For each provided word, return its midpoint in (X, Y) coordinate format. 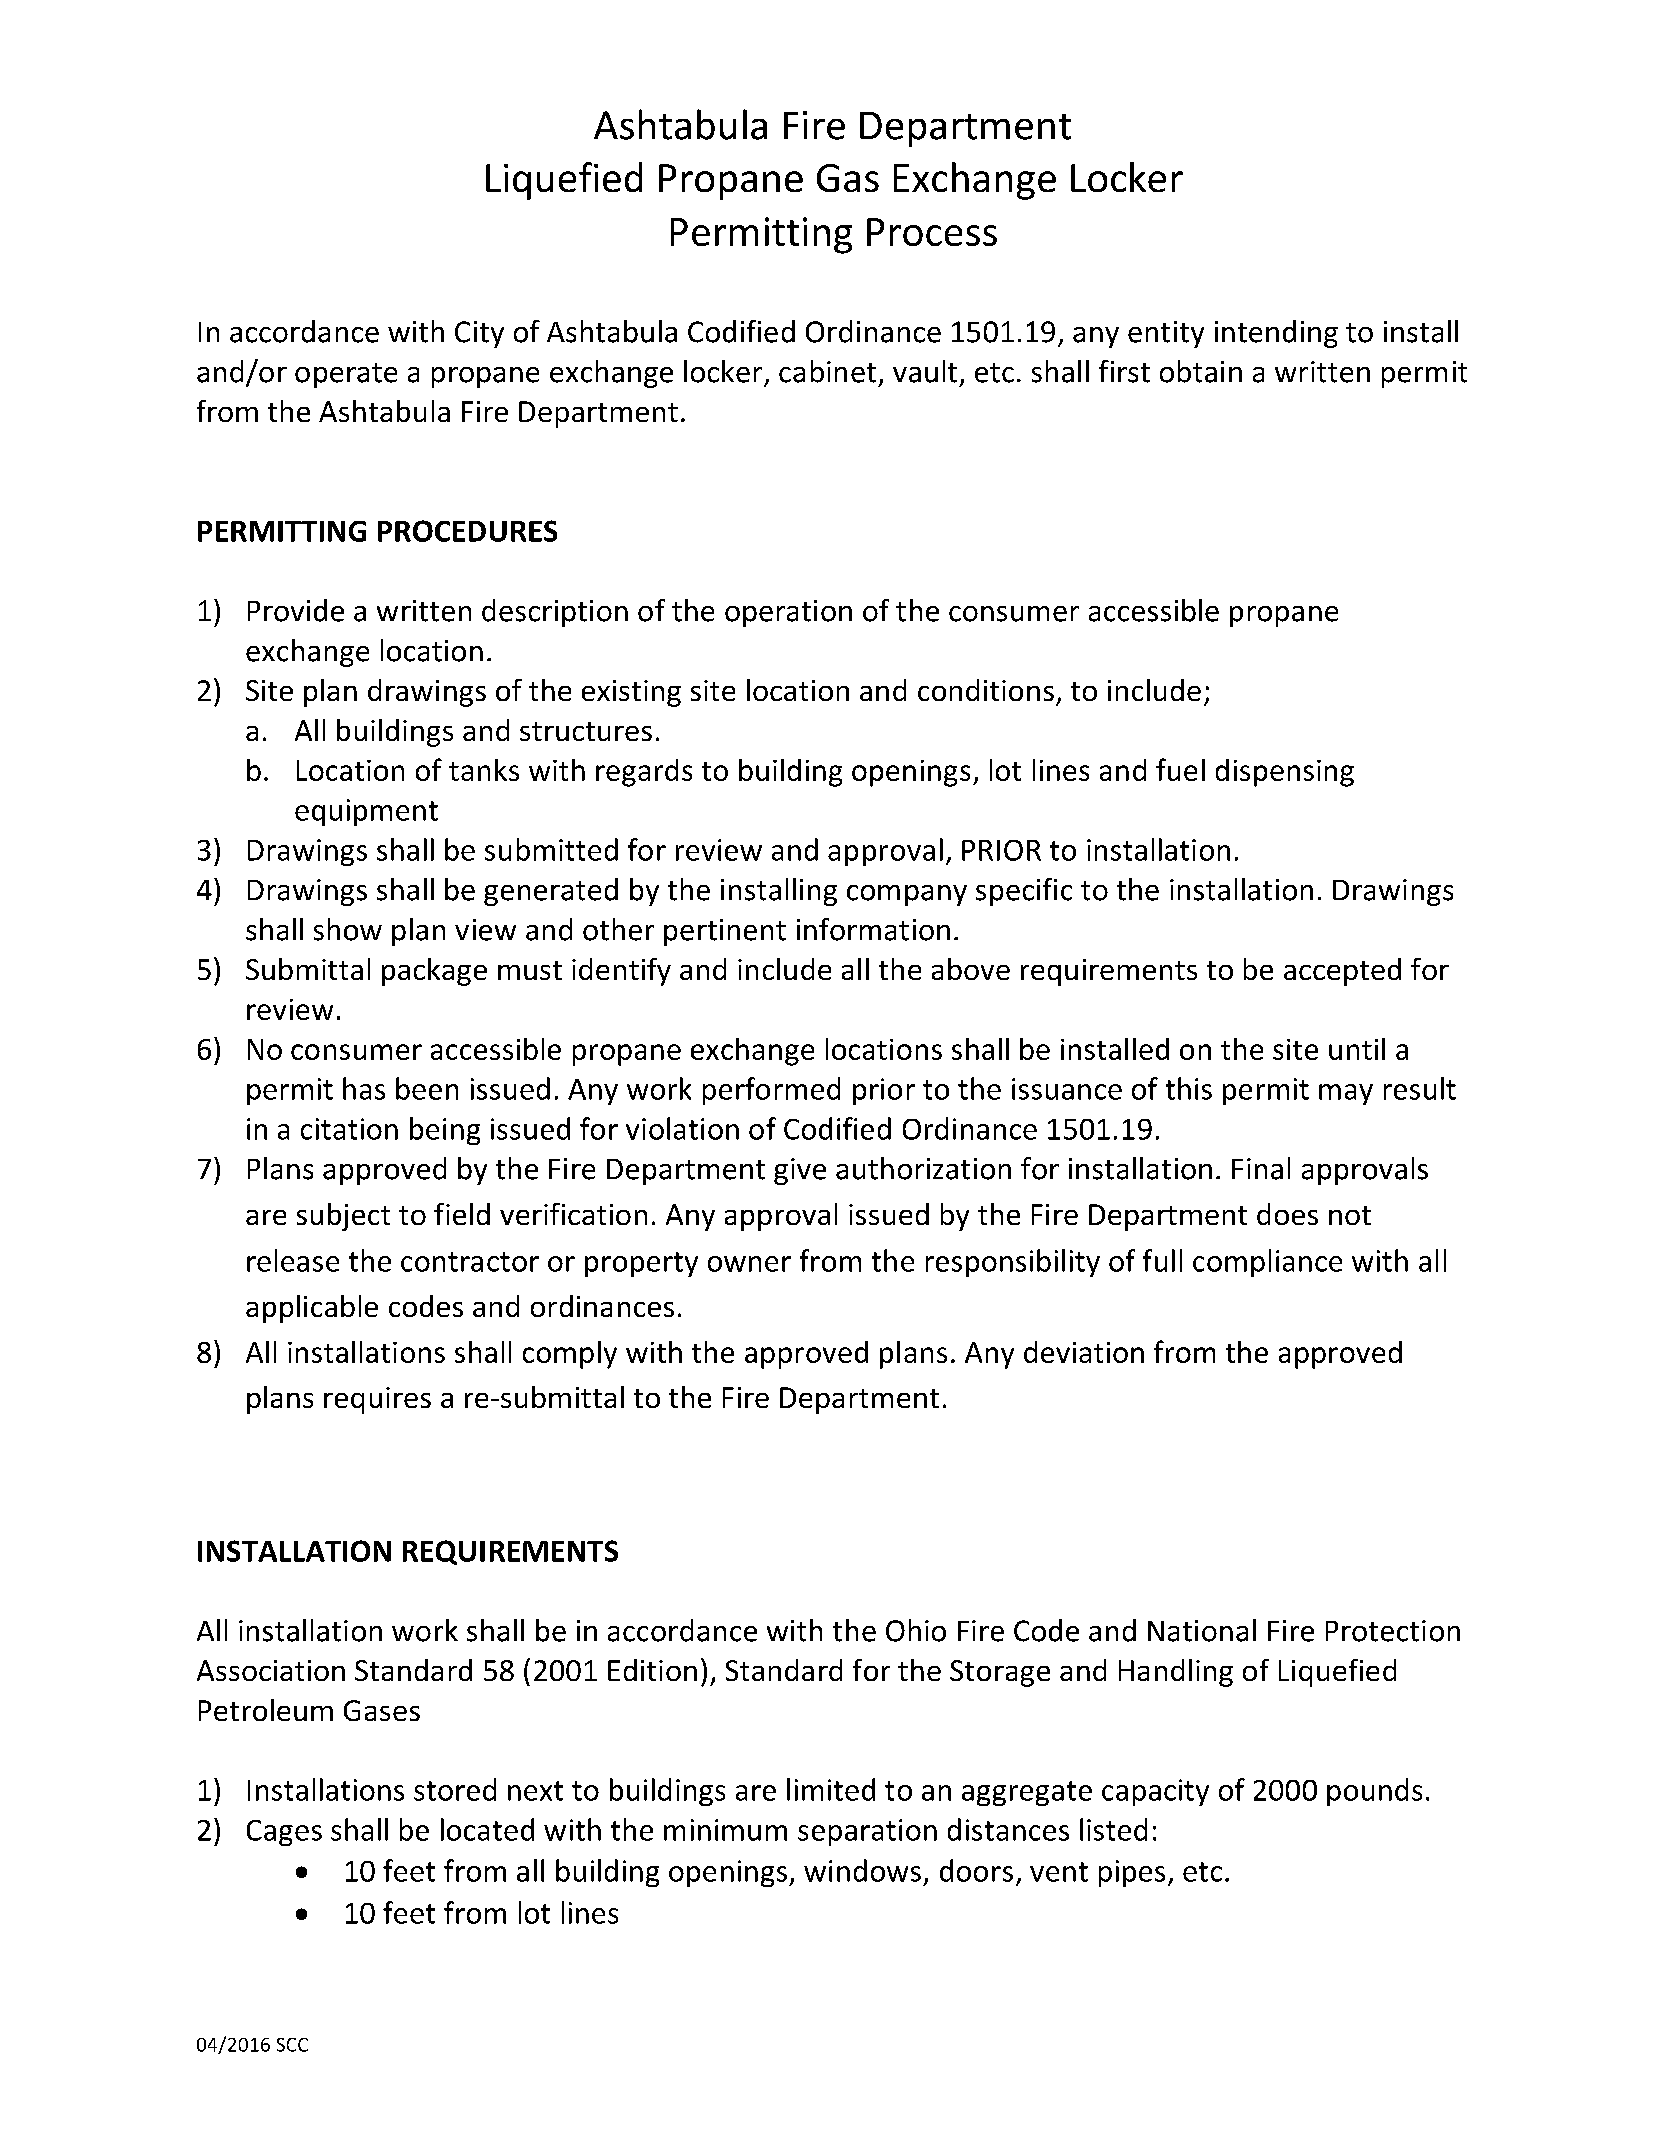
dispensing (1285, 773)
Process (932, 232)
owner (749, 1264)
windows (862, 1870)
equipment (366, 812)
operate (346, 375)
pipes (1132, 1873)
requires (377, 1400)
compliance (1267, 1263)
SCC (292, 2045)
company (907, 895)
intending (1276, 334)
